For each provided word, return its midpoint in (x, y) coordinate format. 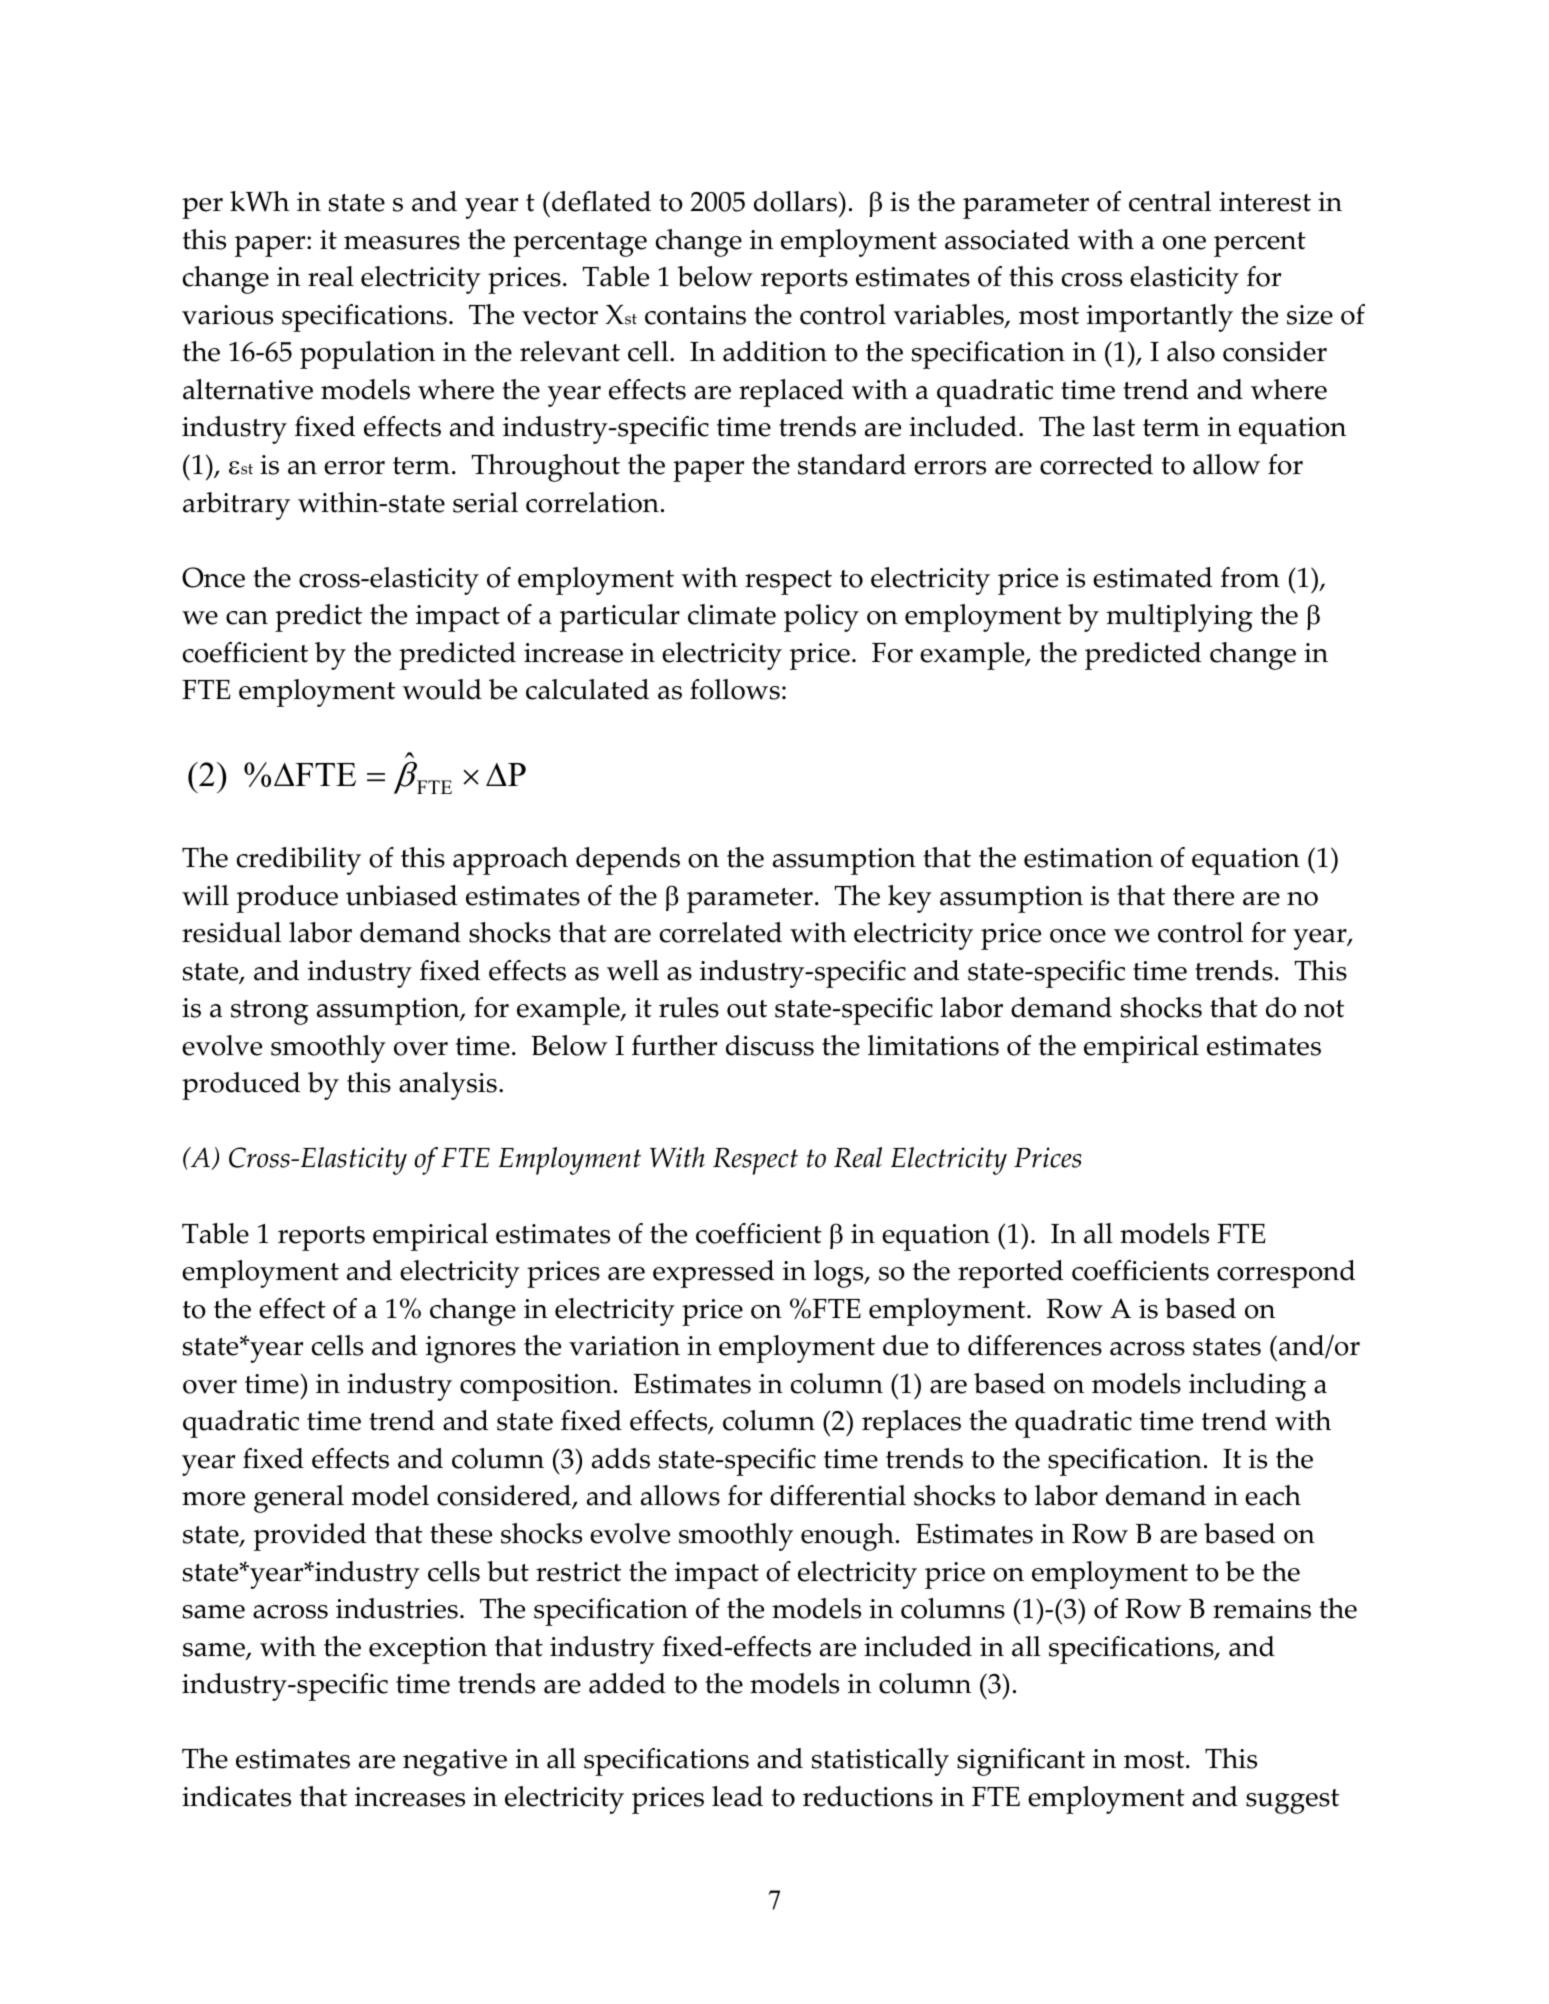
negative (455, 1762)
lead (737, 1796)
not (1324, 1009)
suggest (1292, 1801)
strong (269, 1012)
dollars (795, 201)
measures (402, 243)
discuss (770, 1045)
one (1184, 243)
